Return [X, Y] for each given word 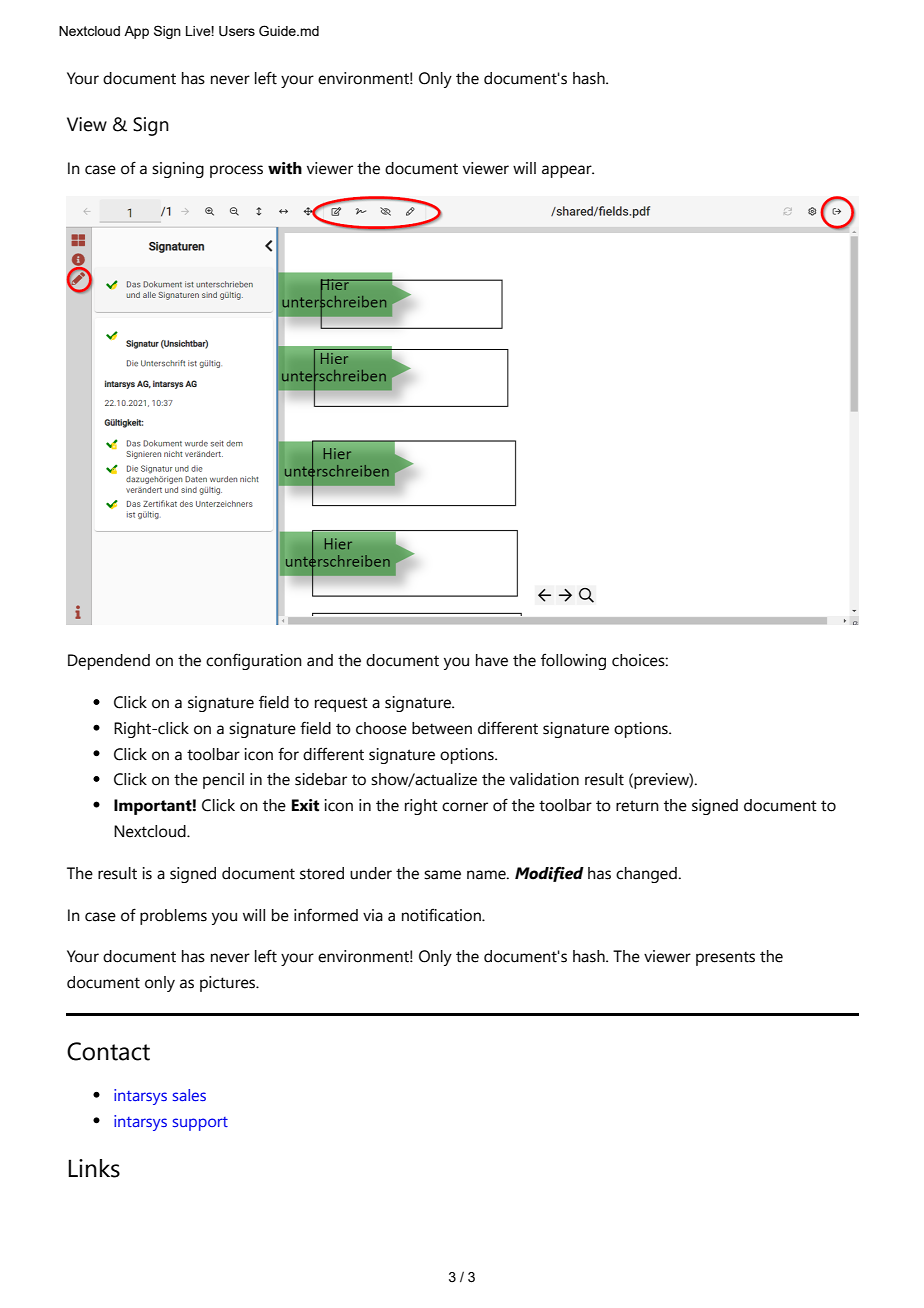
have [492, 660]
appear [568, 171]
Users [237, 31]
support [200, 1124]
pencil [223, 781]
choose [381, 728]
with [285, 168]
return [637, 806]
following [573, 661]
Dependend [109, 662]
